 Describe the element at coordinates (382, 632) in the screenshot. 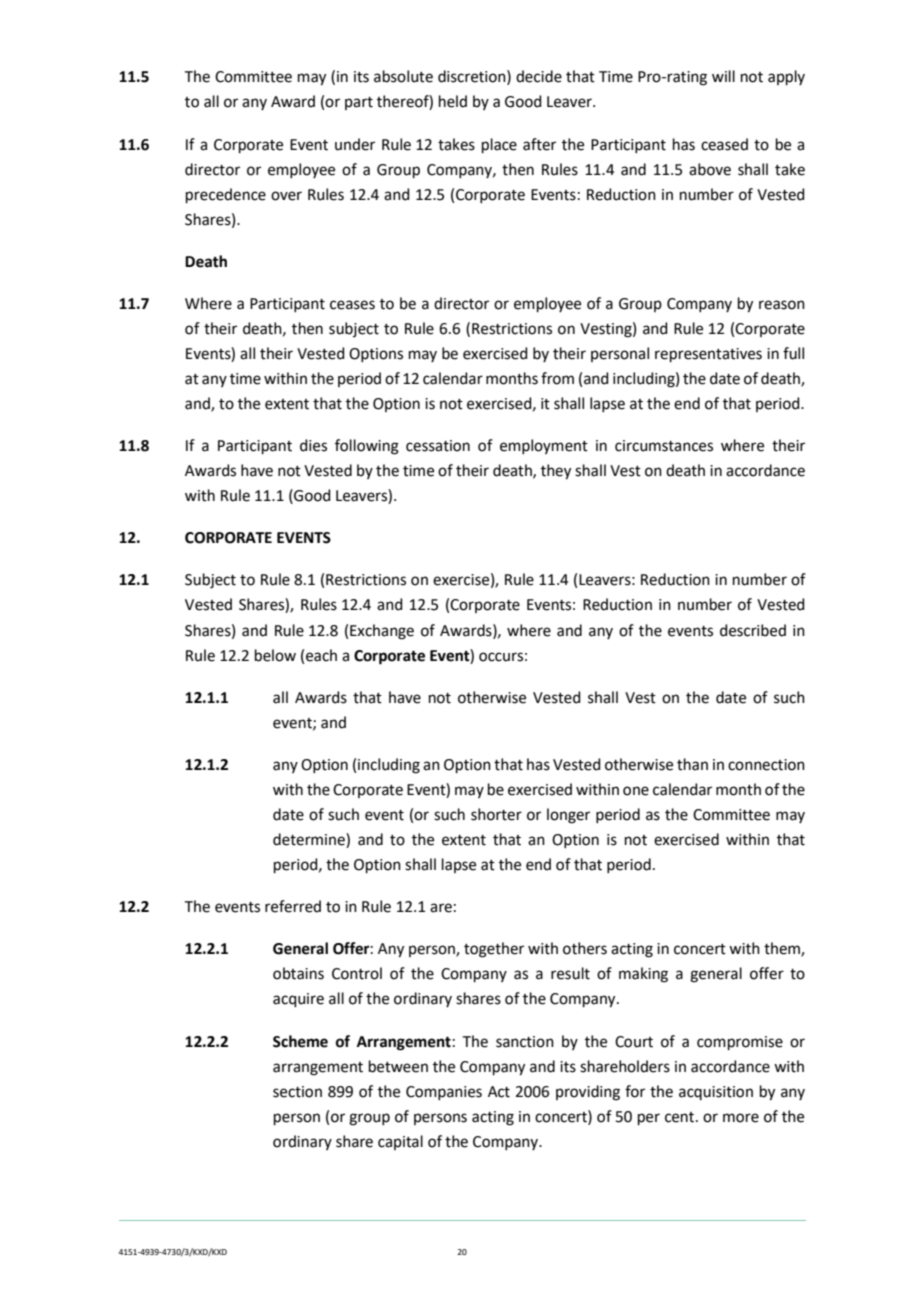

I see `Exchange` at that location.
